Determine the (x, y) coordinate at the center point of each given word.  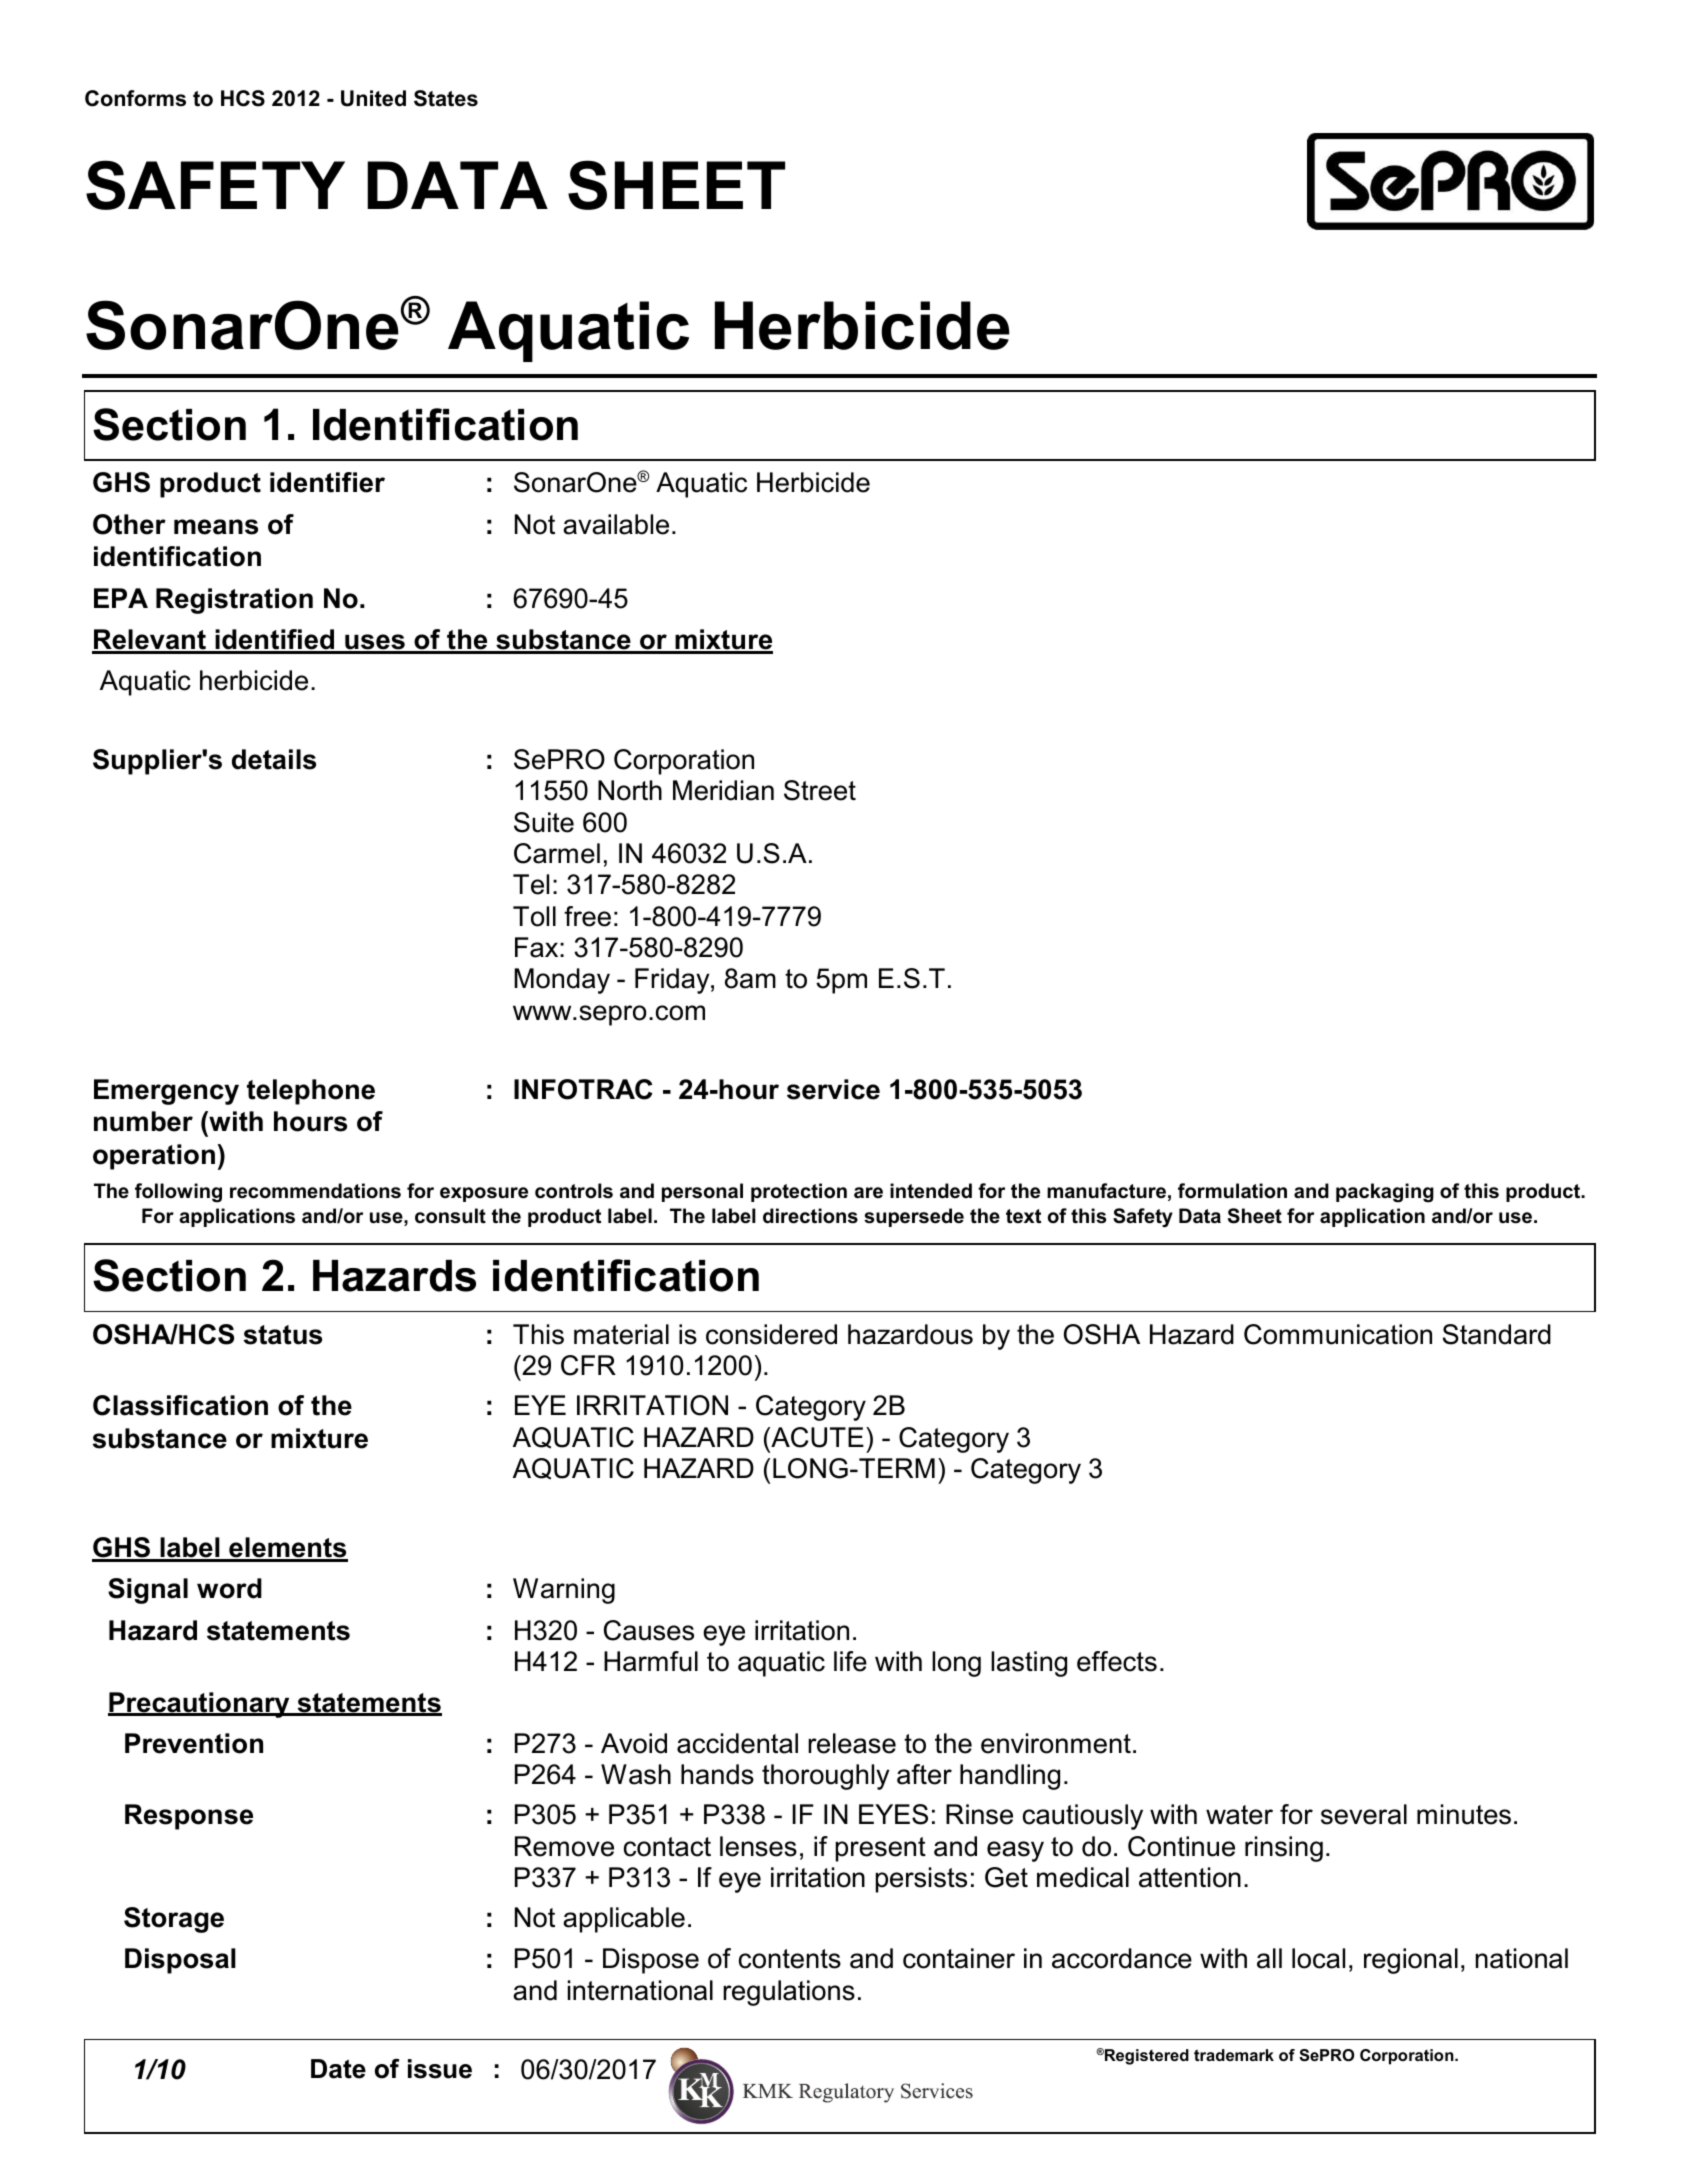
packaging (1385, 1193)
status (283, 1335)
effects (1117, 1661)
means (216, 527)
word (229, 1588)
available (616, 524)
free (587, 916)
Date (338, 2069)
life (850, 1661)
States (446, 98)
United (373, 98)
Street (820, 790)
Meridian (723, 790)
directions (810, 1216)
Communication (1338, 1334)
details (274, 759)
